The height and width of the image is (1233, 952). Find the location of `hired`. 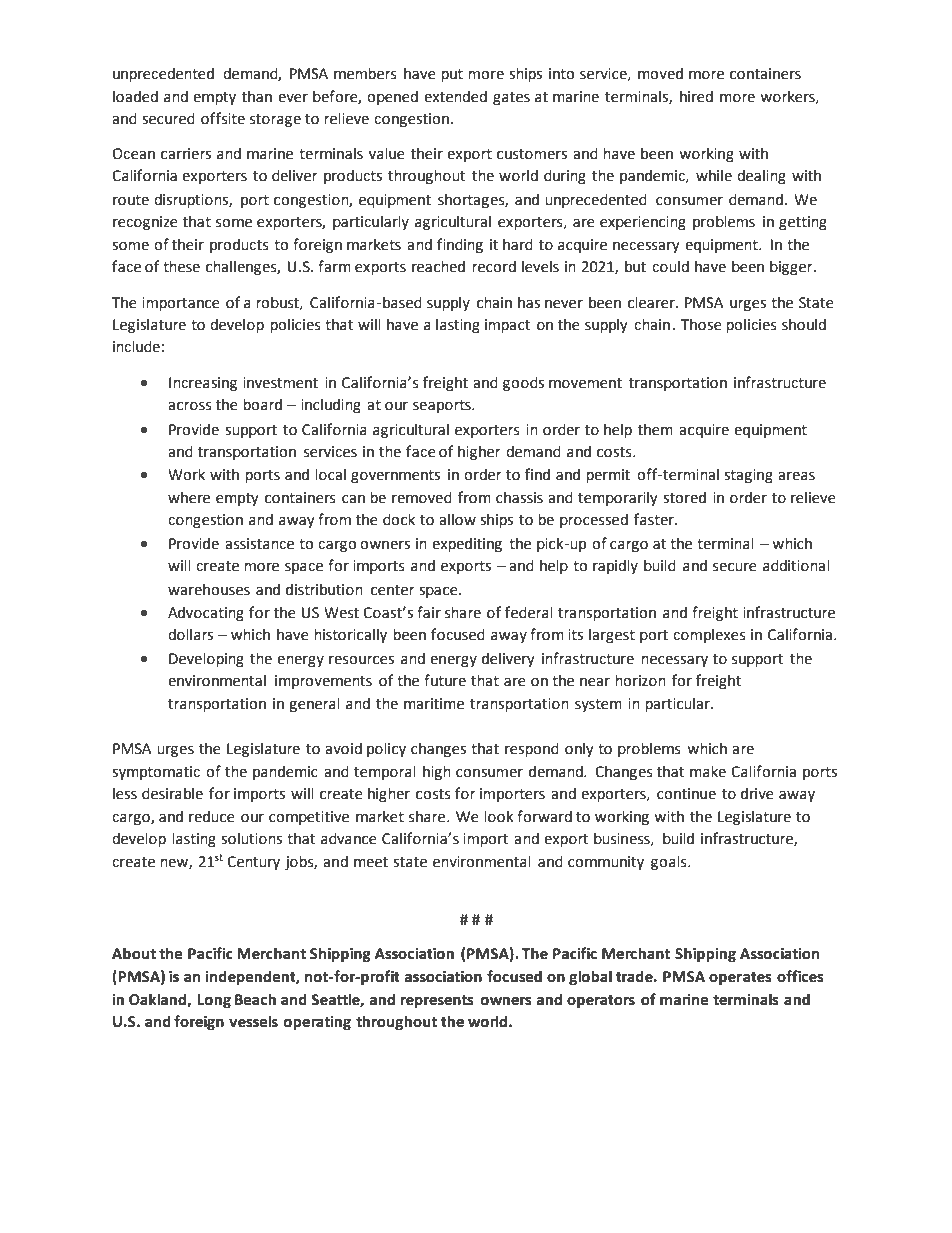

hired is located at coordinates (696, 96).
